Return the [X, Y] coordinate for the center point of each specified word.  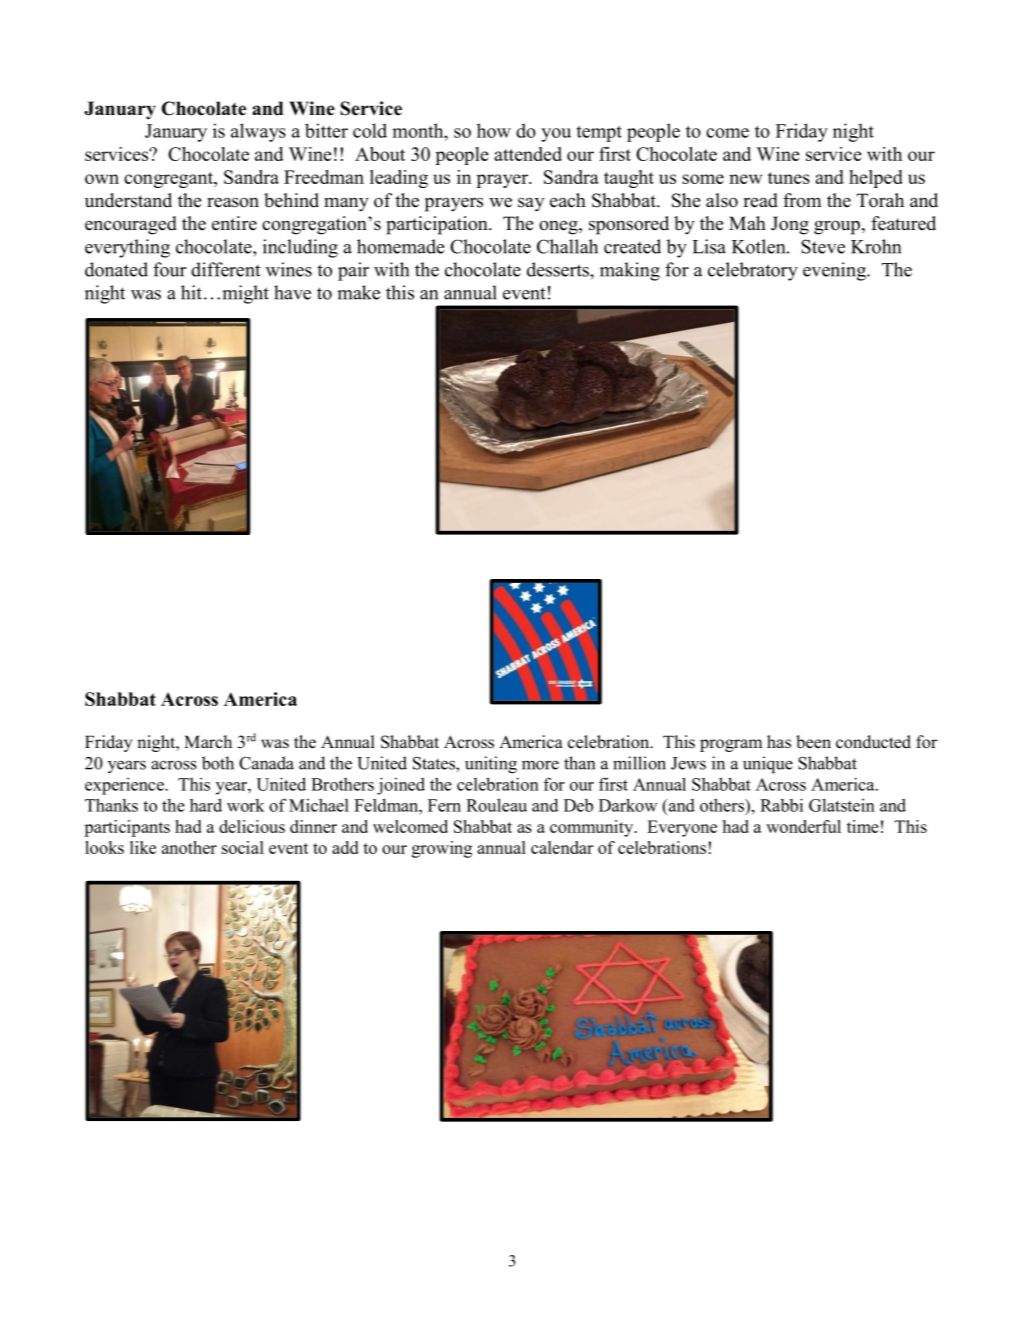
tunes [789, 178]
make [358, 292]
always [258, 132]
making [630, 271]
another [189, 847]
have [292, 292]
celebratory [753, 271]
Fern [444, 805]
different [226, 269]
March [208, 741]
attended [528, 154]
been [813, 742]
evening [835, 271]
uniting [491, 765]
